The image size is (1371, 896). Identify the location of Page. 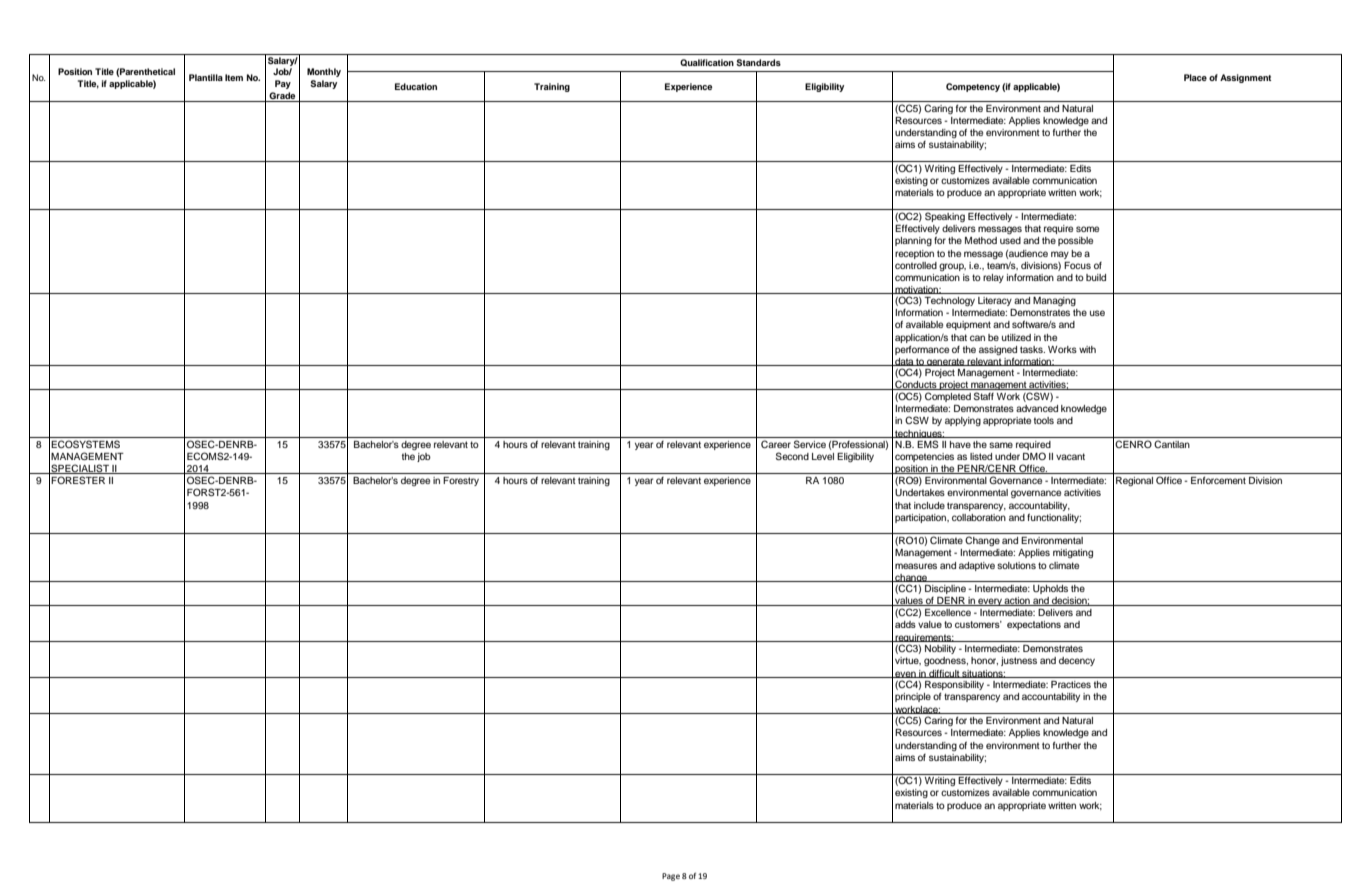
(671, 877).
